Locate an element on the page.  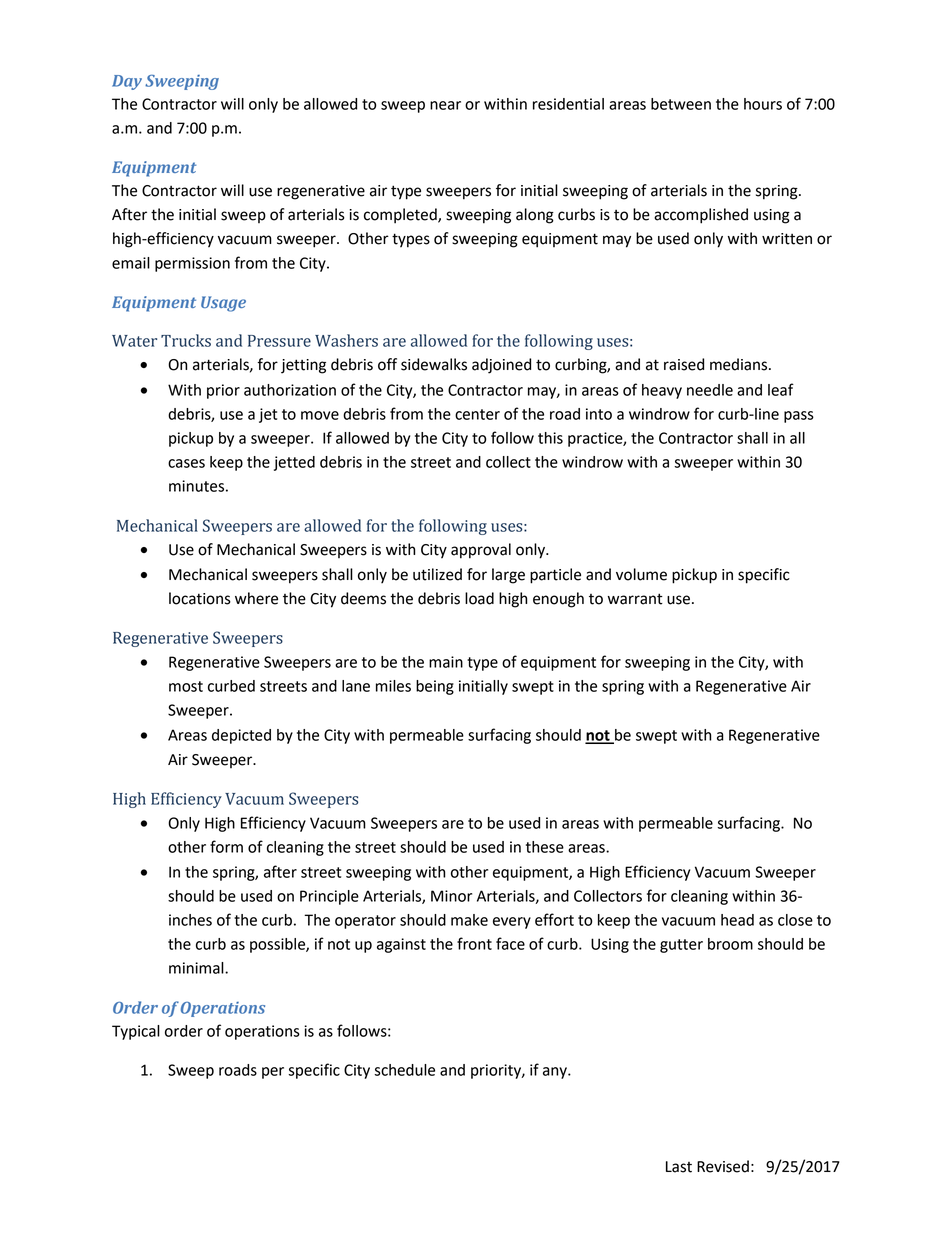
cases is located at coordinates (186, 463).
